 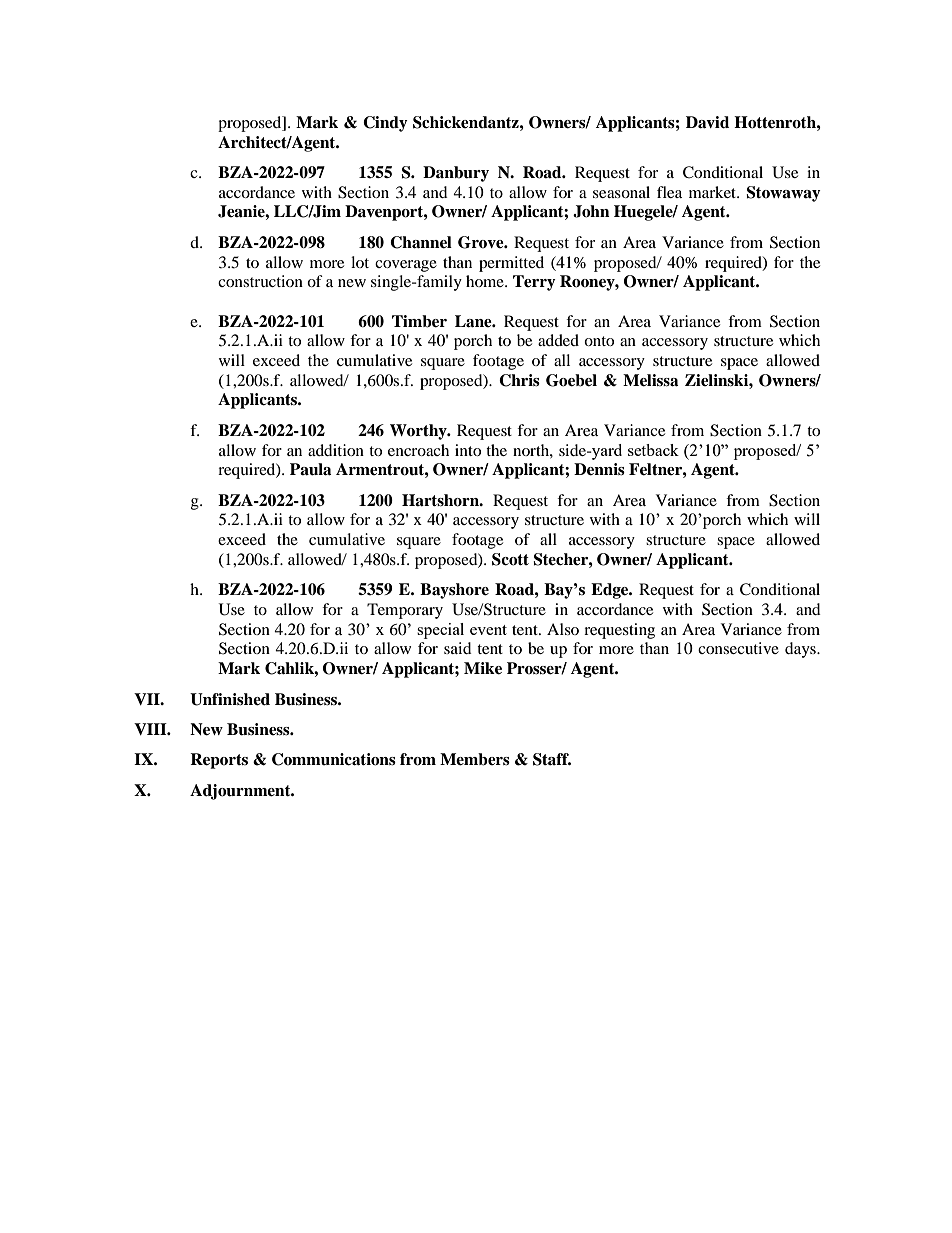 What do you see at coordinates (738, 648) in the screenshot?
I see `consecutive` at bounding box center [738, 648].
